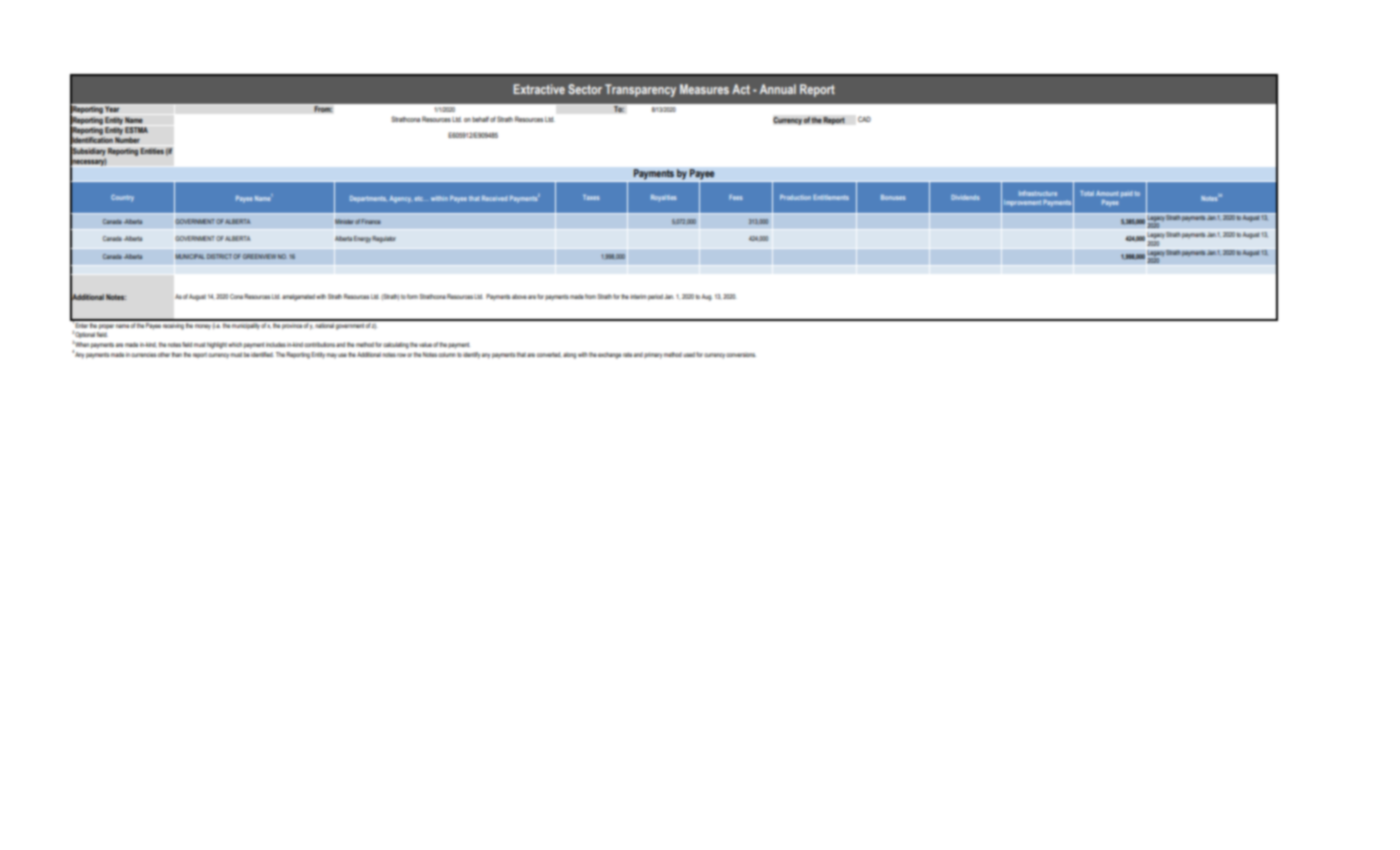 The image size is (1400, 850). Describe the element at coordinates (480, 119) in the document. I see `behalf` at that location.
